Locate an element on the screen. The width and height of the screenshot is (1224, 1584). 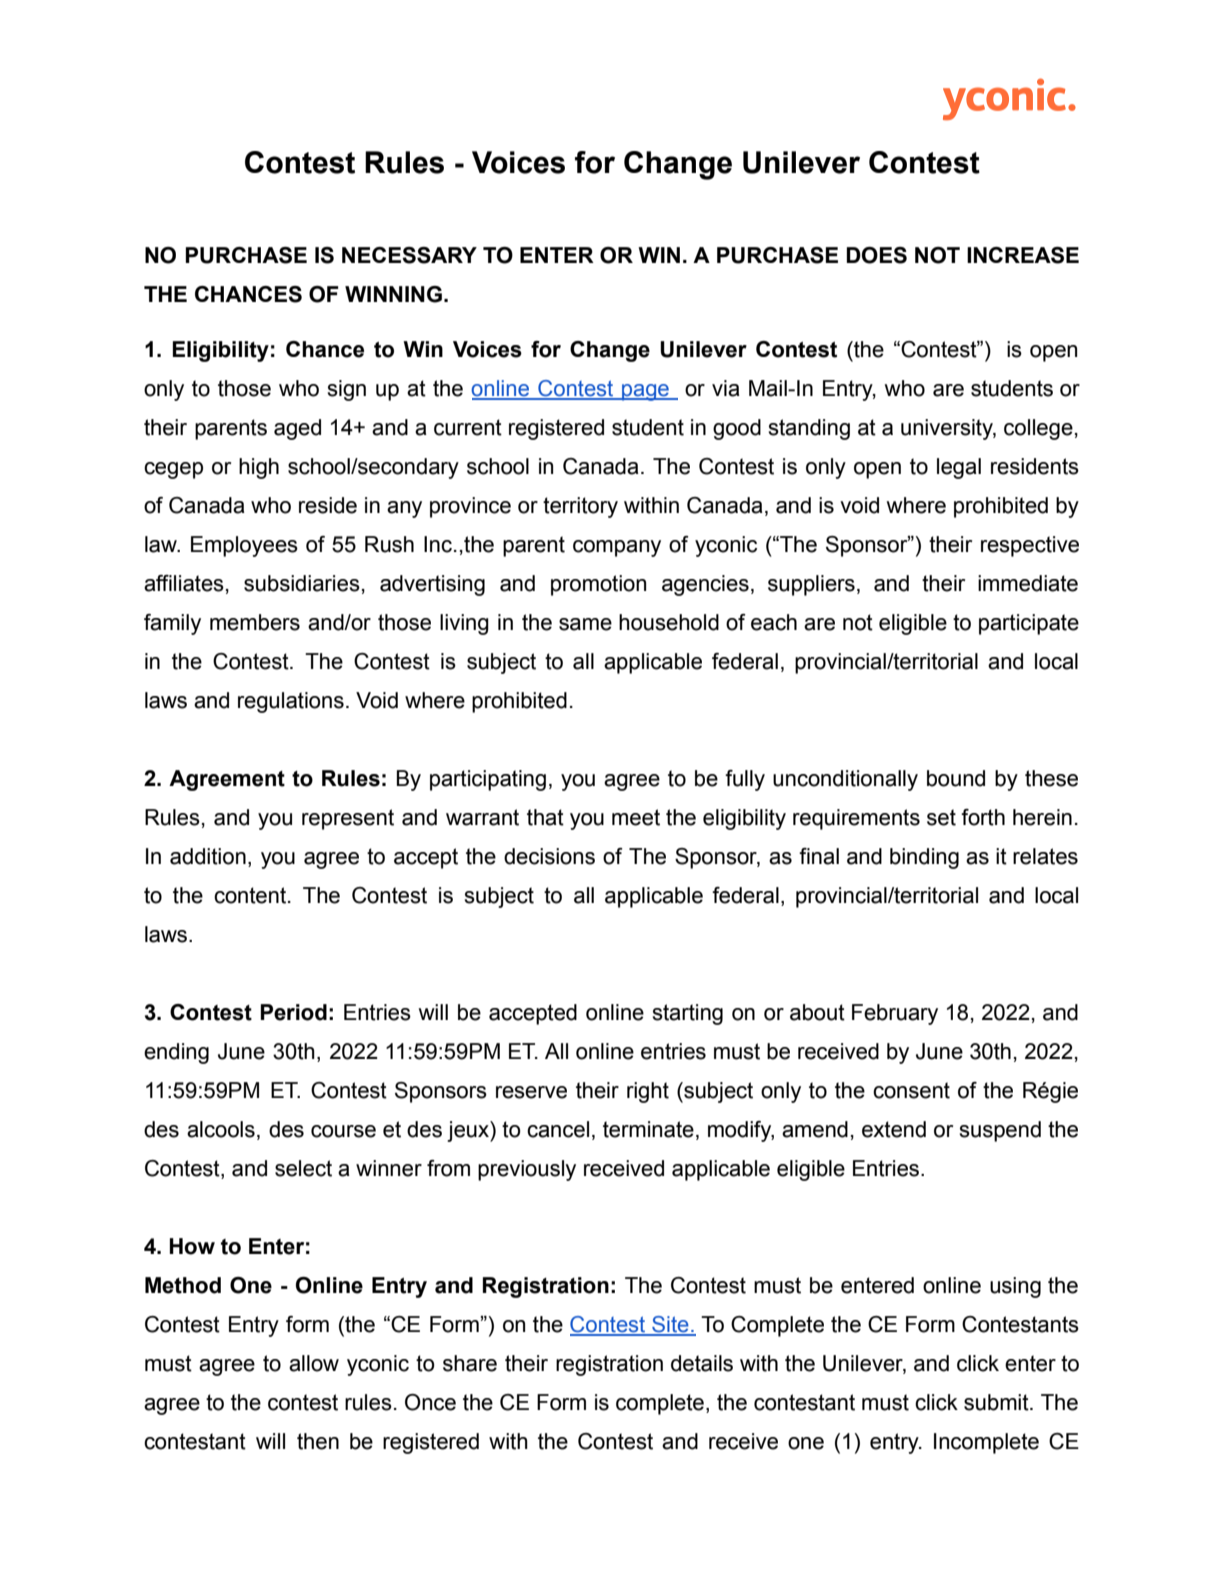
territory is located at coordinates (580, 507).
